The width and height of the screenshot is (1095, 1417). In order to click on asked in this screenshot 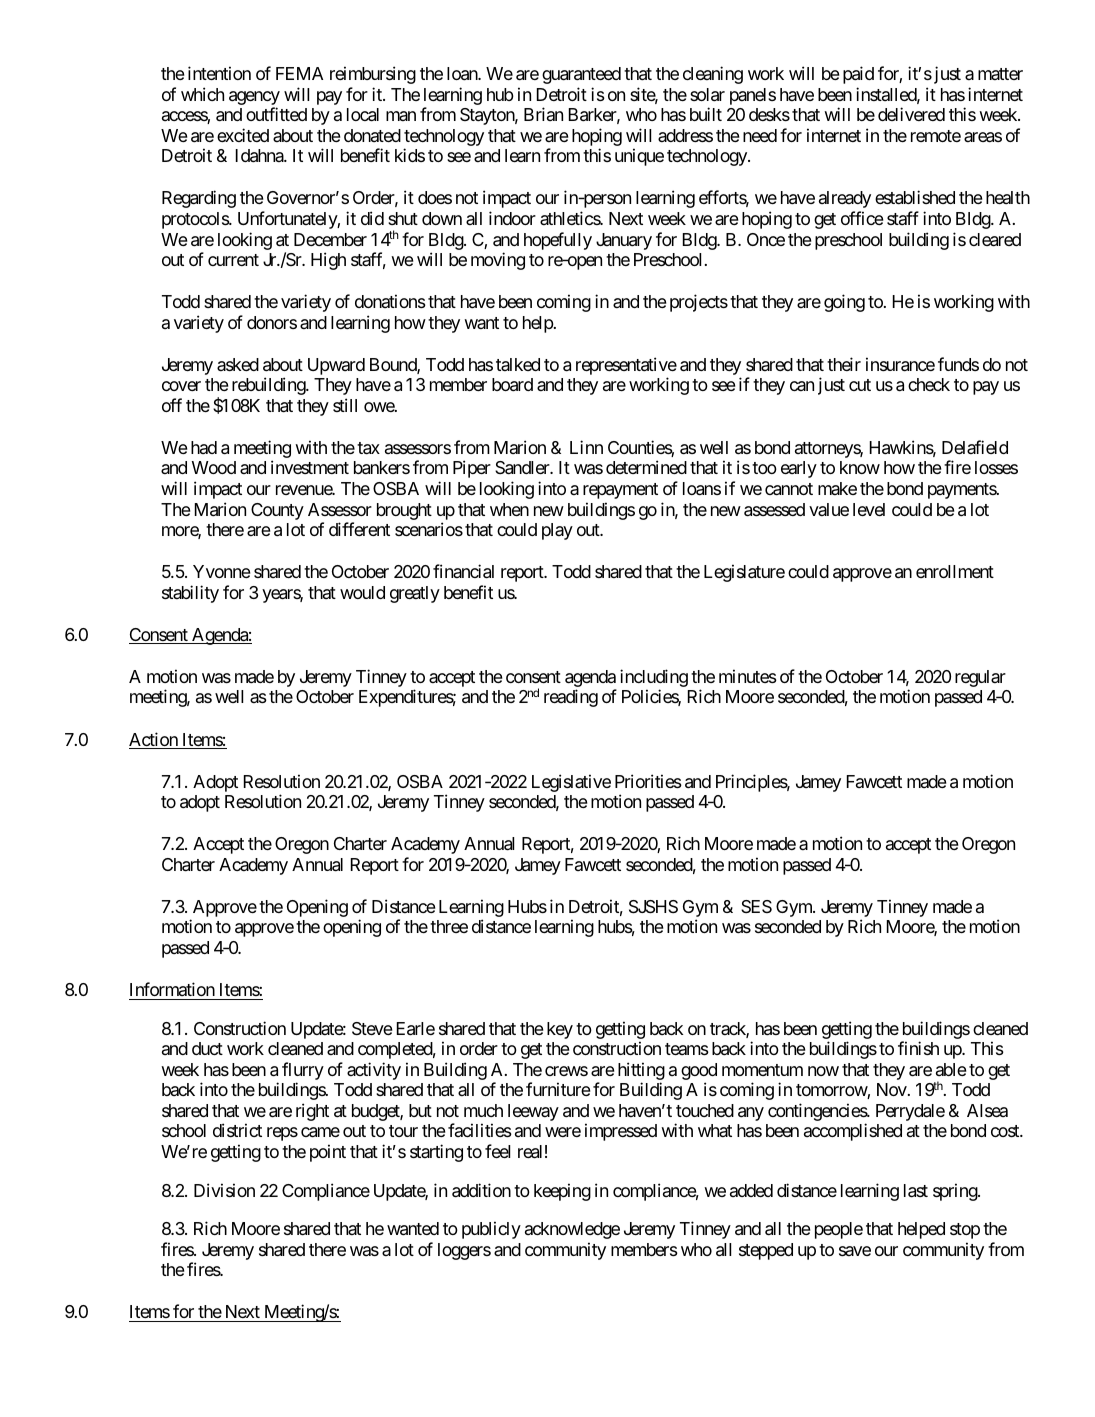, I will do `click(238, 364)`.
